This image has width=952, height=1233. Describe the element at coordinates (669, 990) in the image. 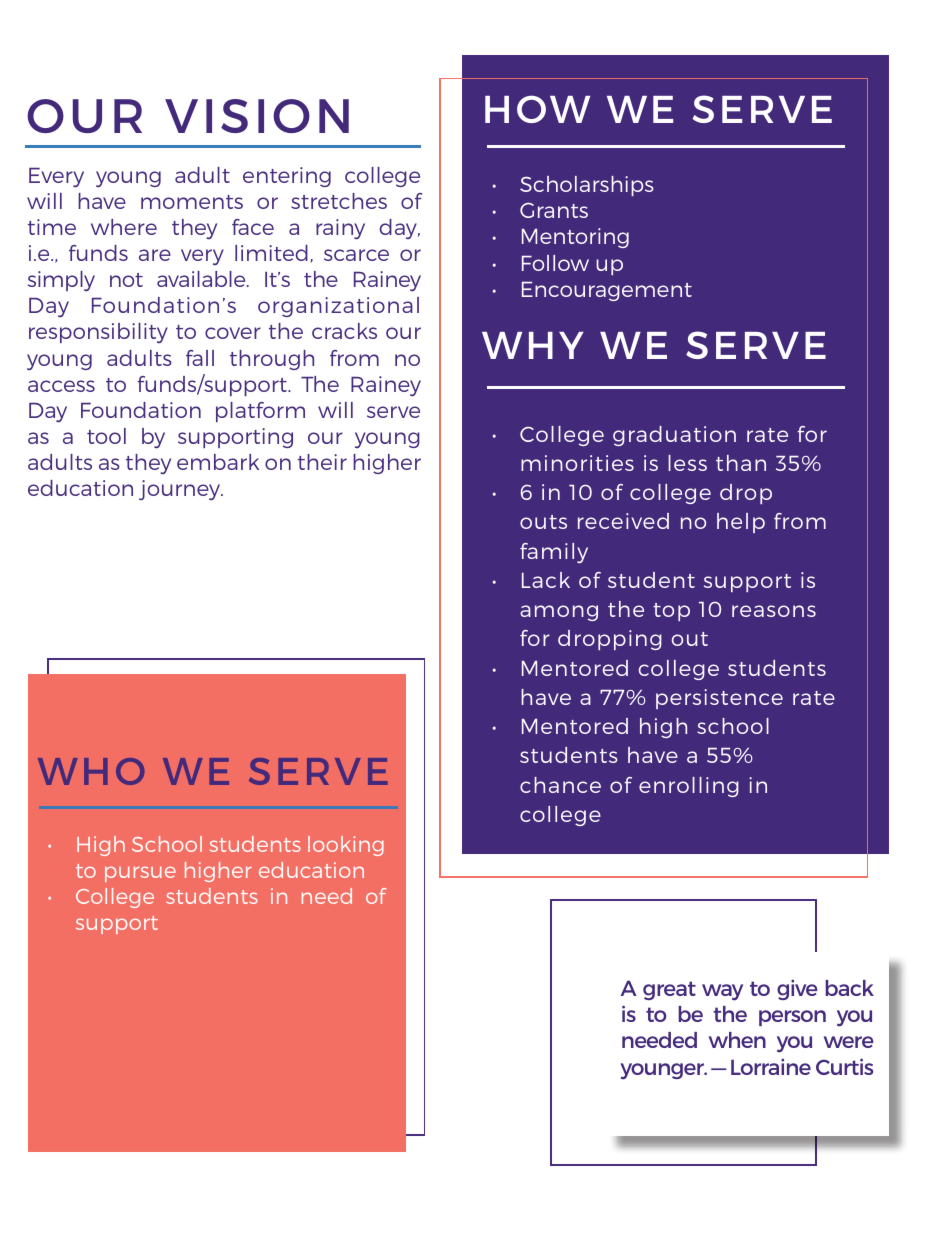

I see `great` at that location.
